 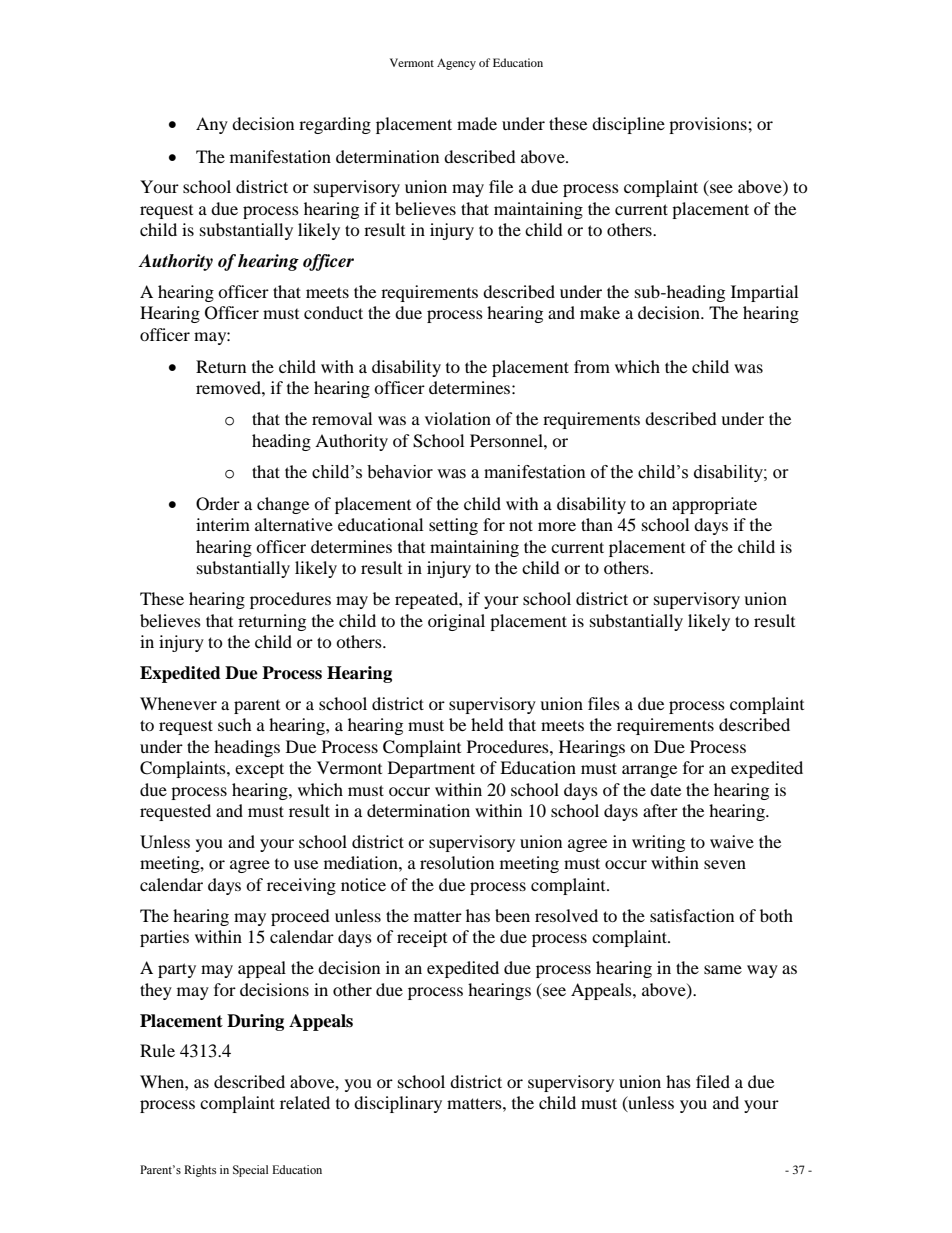 What do you see at coordinates (259, 770) in the screenshot?
I see `except` at bounding box center [259, 770].
